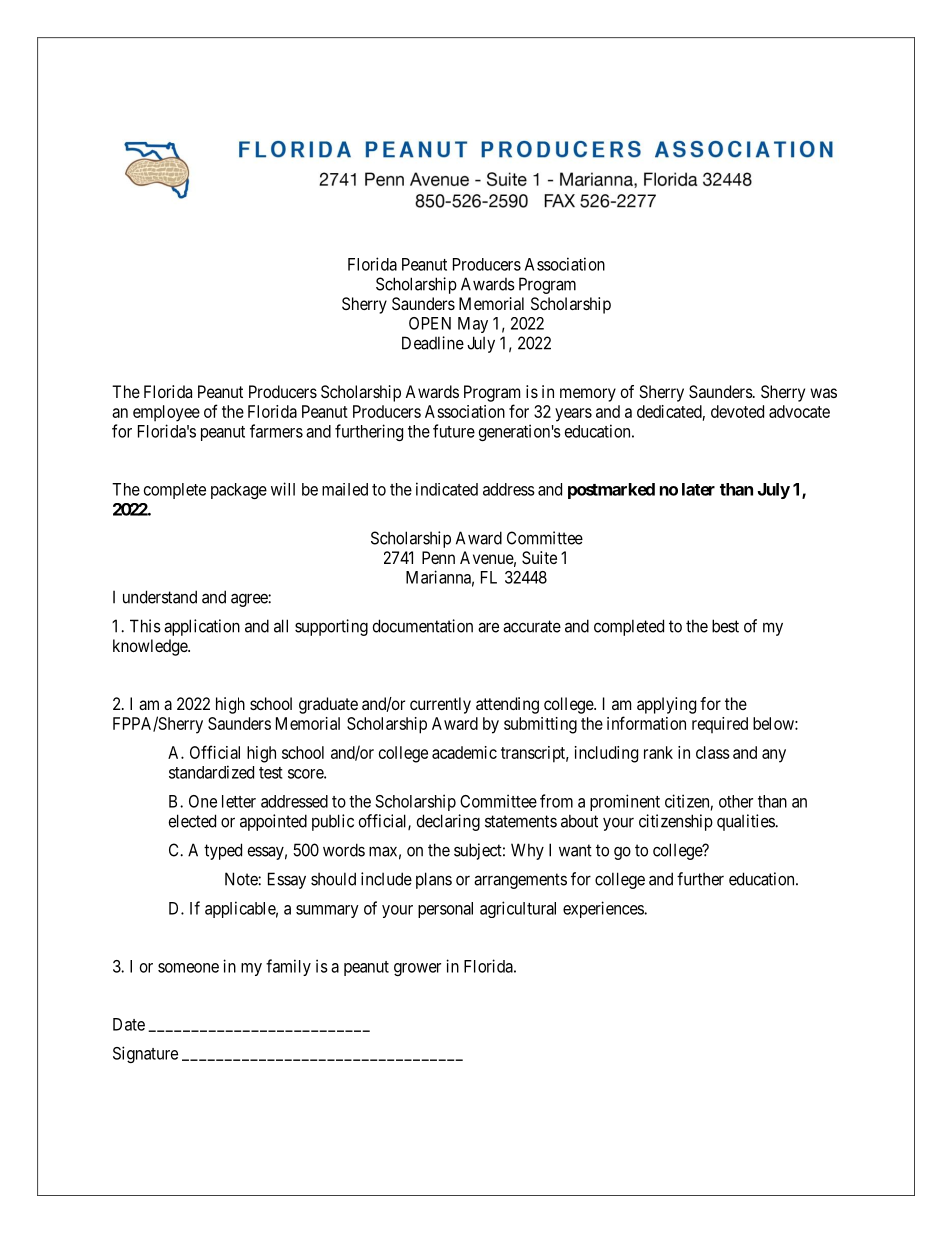  I want to click on was, so click(823, 393).
